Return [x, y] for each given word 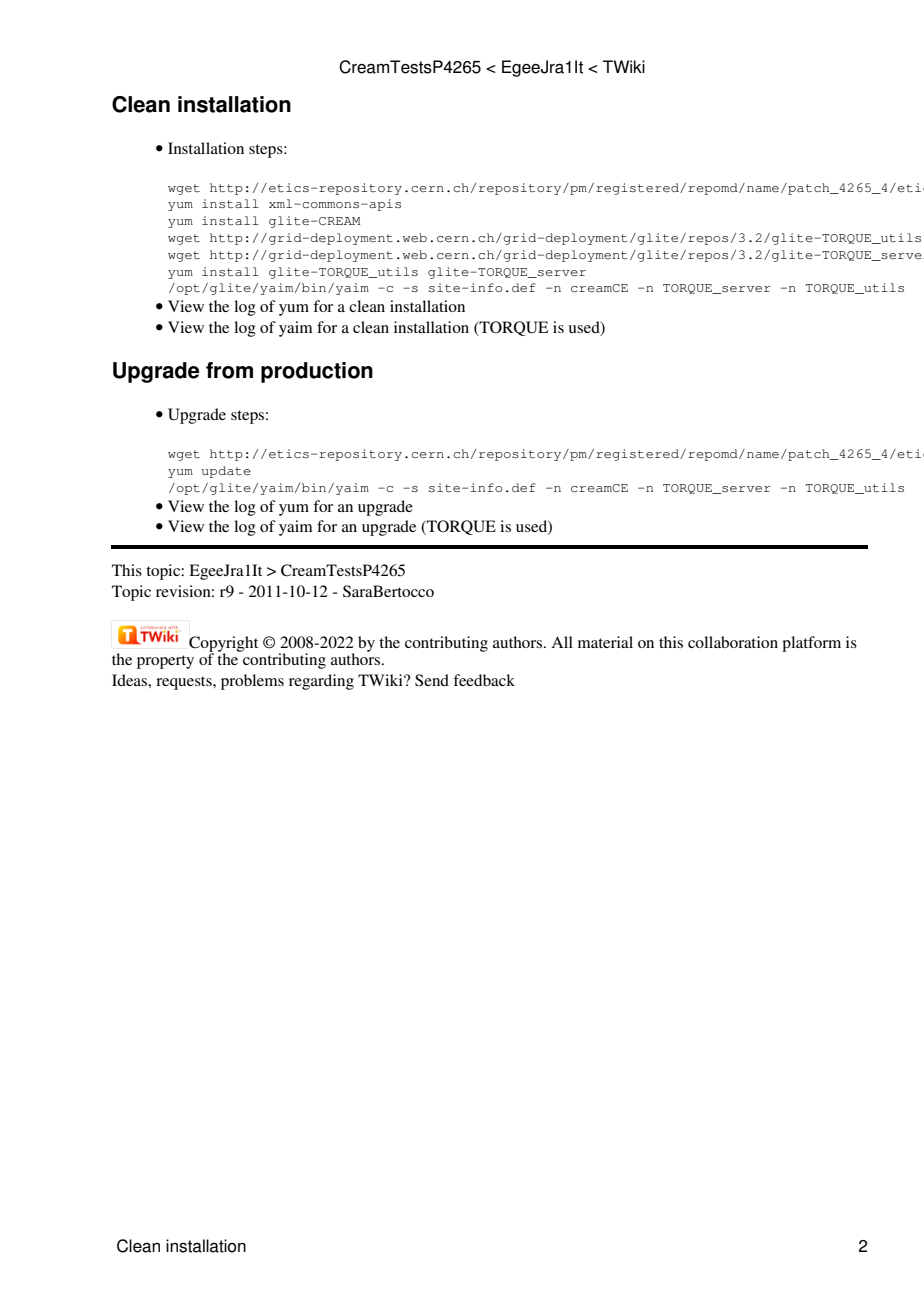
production [317, 372]
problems [252, 682]
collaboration [733, 642]
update [226, 472]
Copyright [223, 645]
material [605, 642]
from [229, 370]
